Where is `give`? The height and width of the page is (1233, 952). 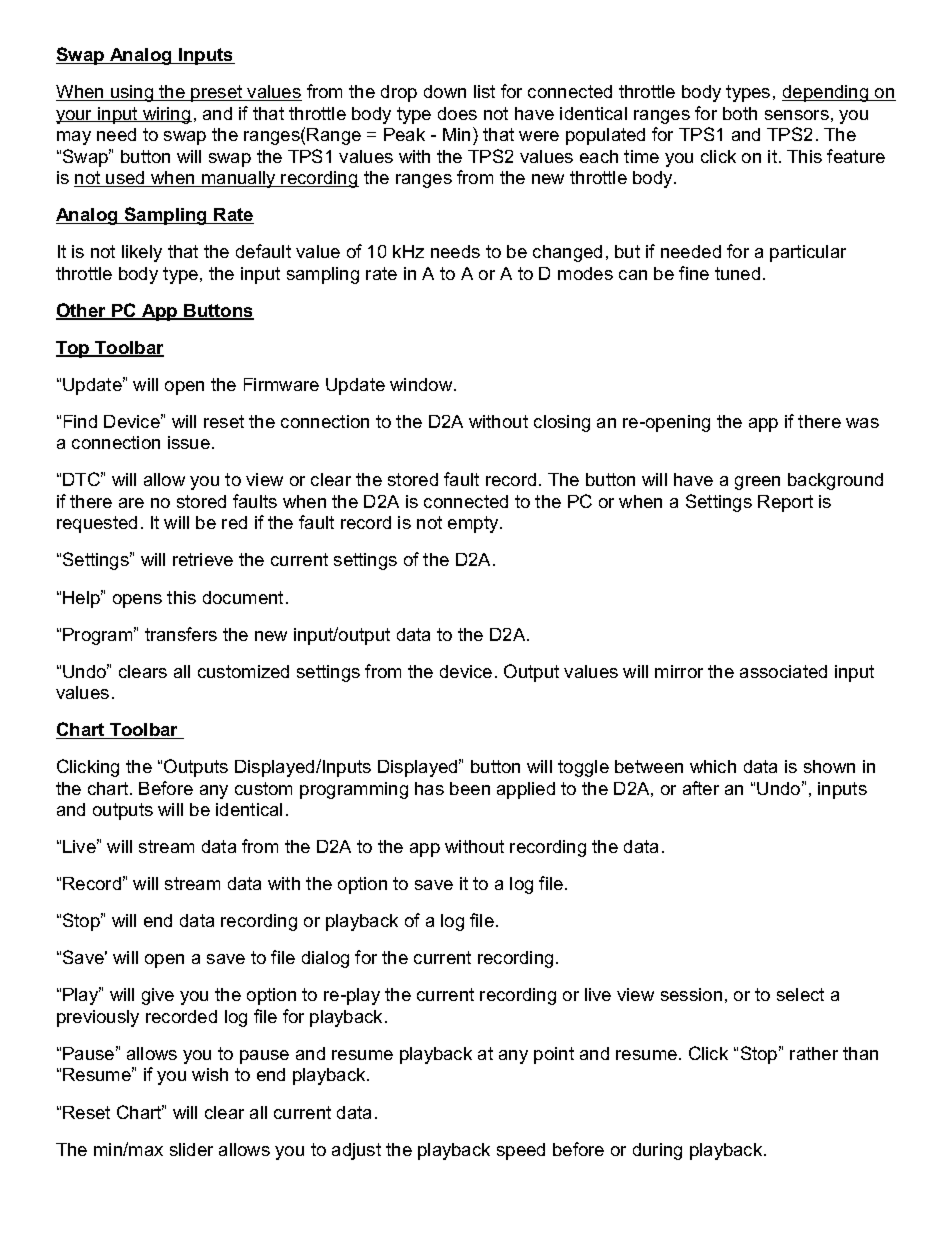 give is located at coordinates (158, 996).
